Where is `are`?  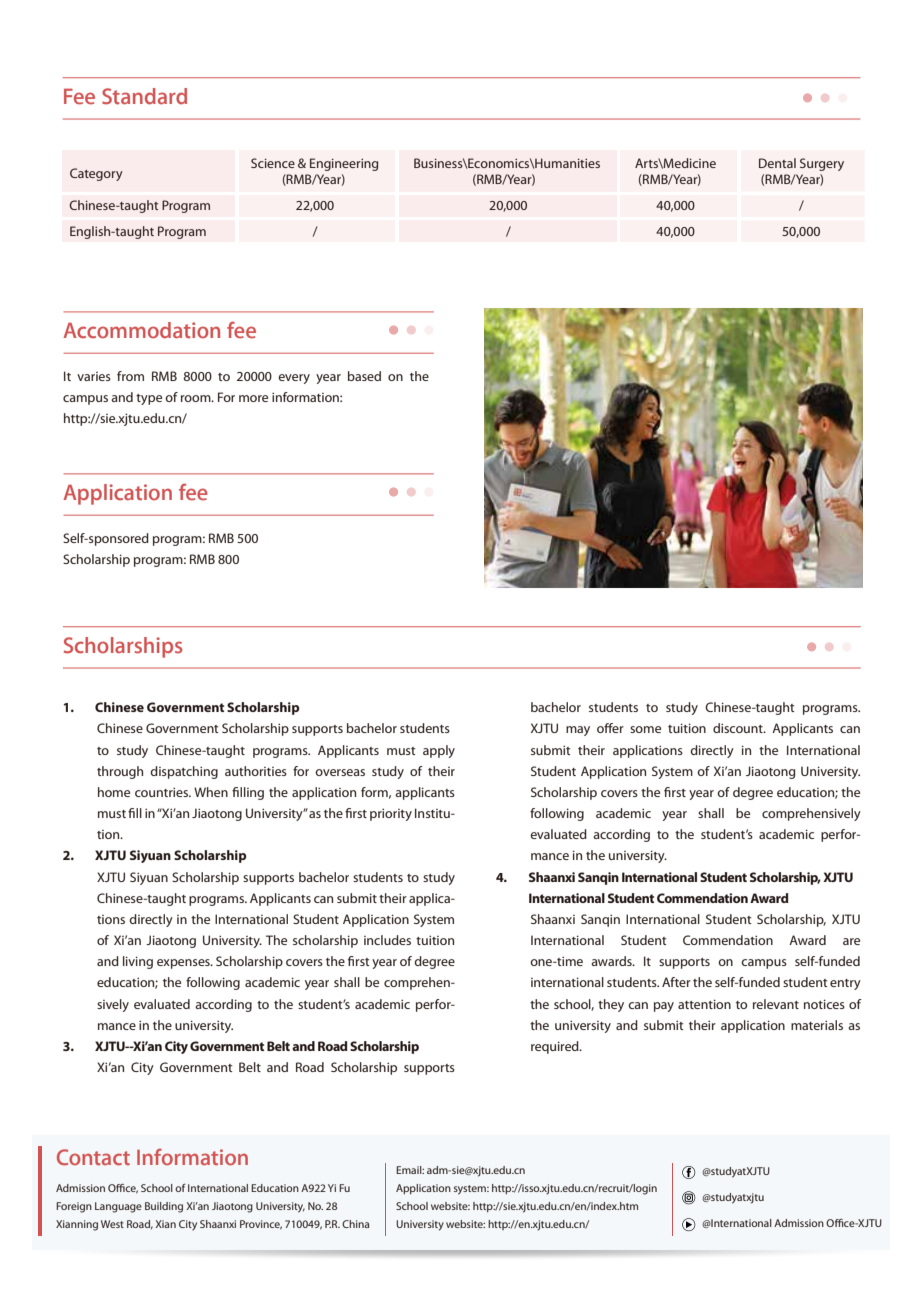
are is located at coordinates (851, 941).
